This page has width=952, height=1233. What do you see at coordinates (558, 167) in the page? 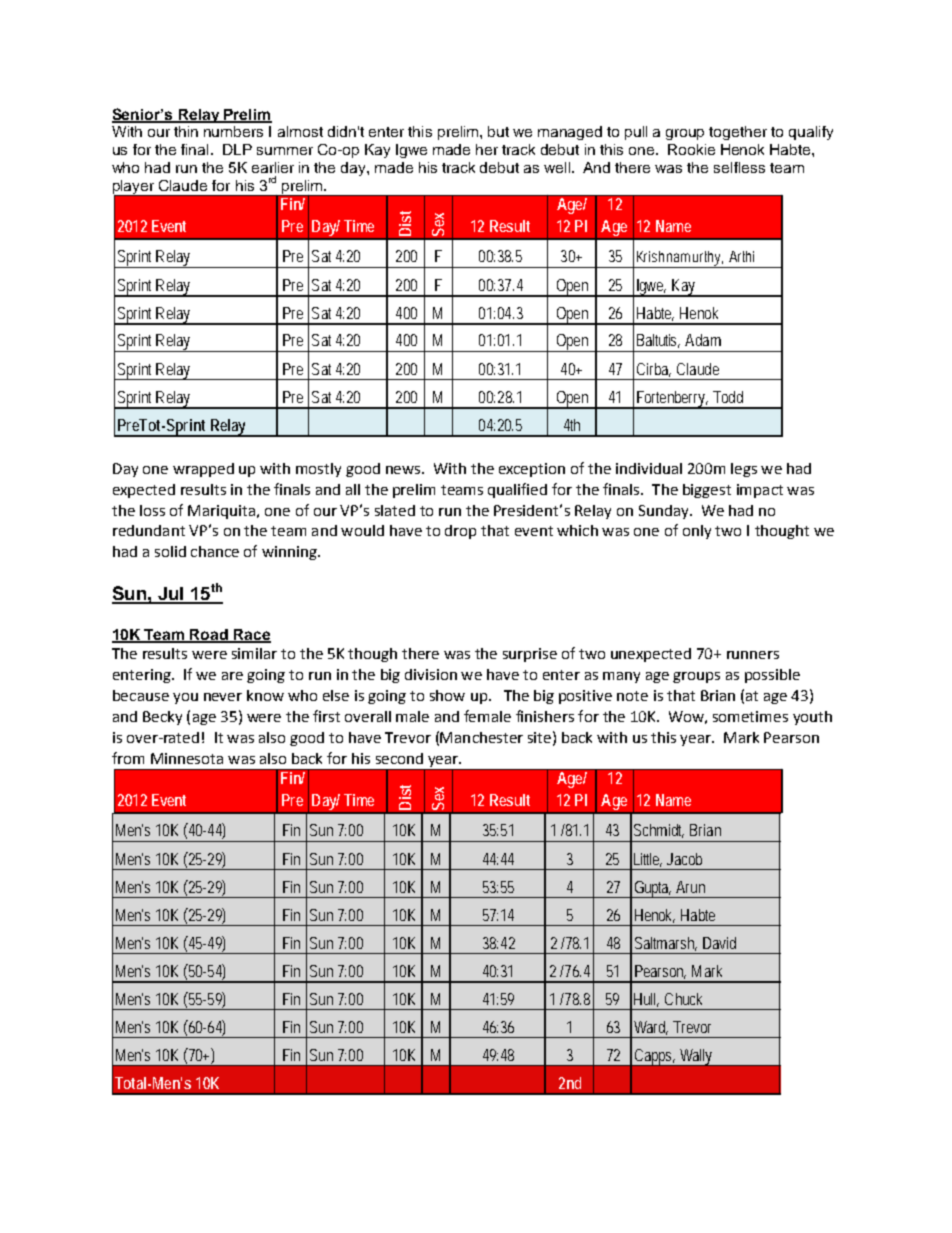
I see `well` at bounding box center [558, 167].
